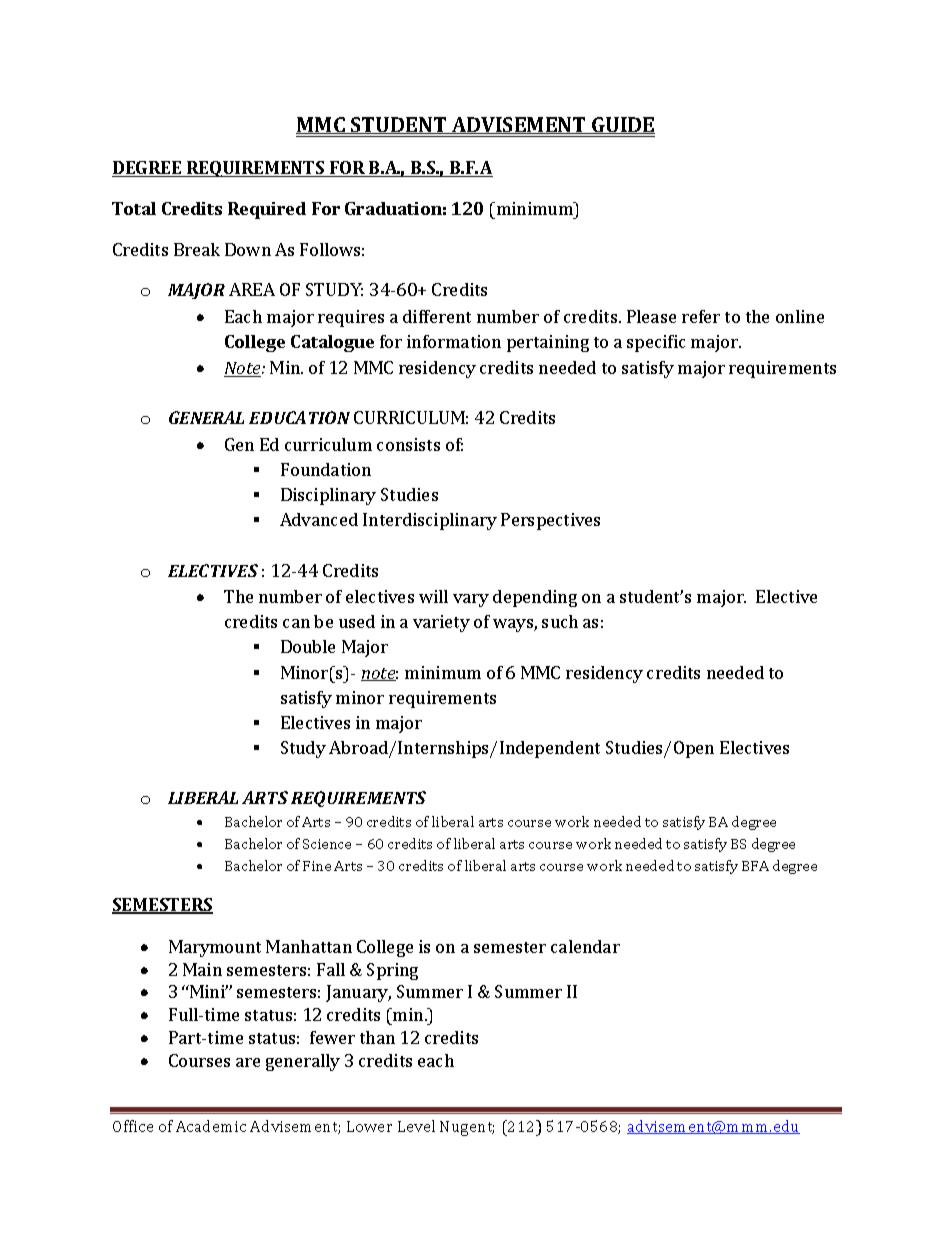 The width and height of the document is (952, 1233). I want to click on Fine, so click(317, 866).
